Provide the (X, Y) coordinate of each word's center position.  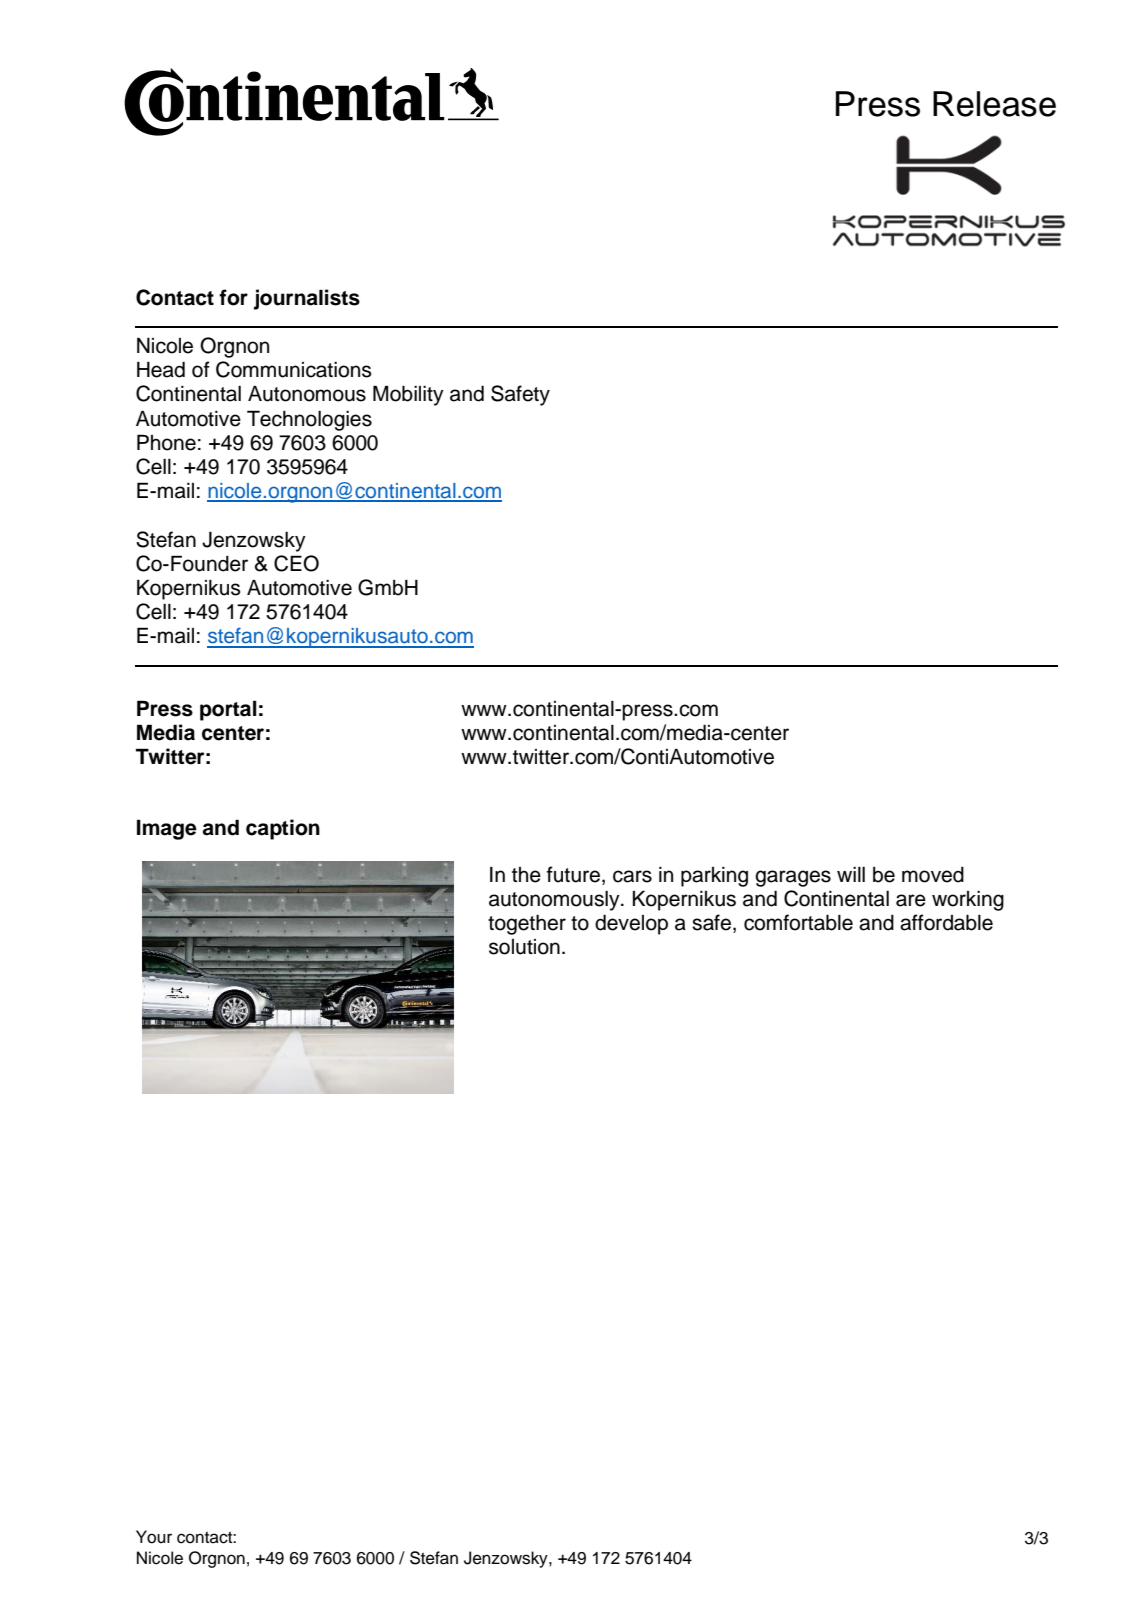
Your (154, 1537)
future (575, 875)
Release (994, 104)
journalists (306, 299)
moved (933, 875)
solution (524, 947)
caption (283, 829)
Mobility (408, 395)
